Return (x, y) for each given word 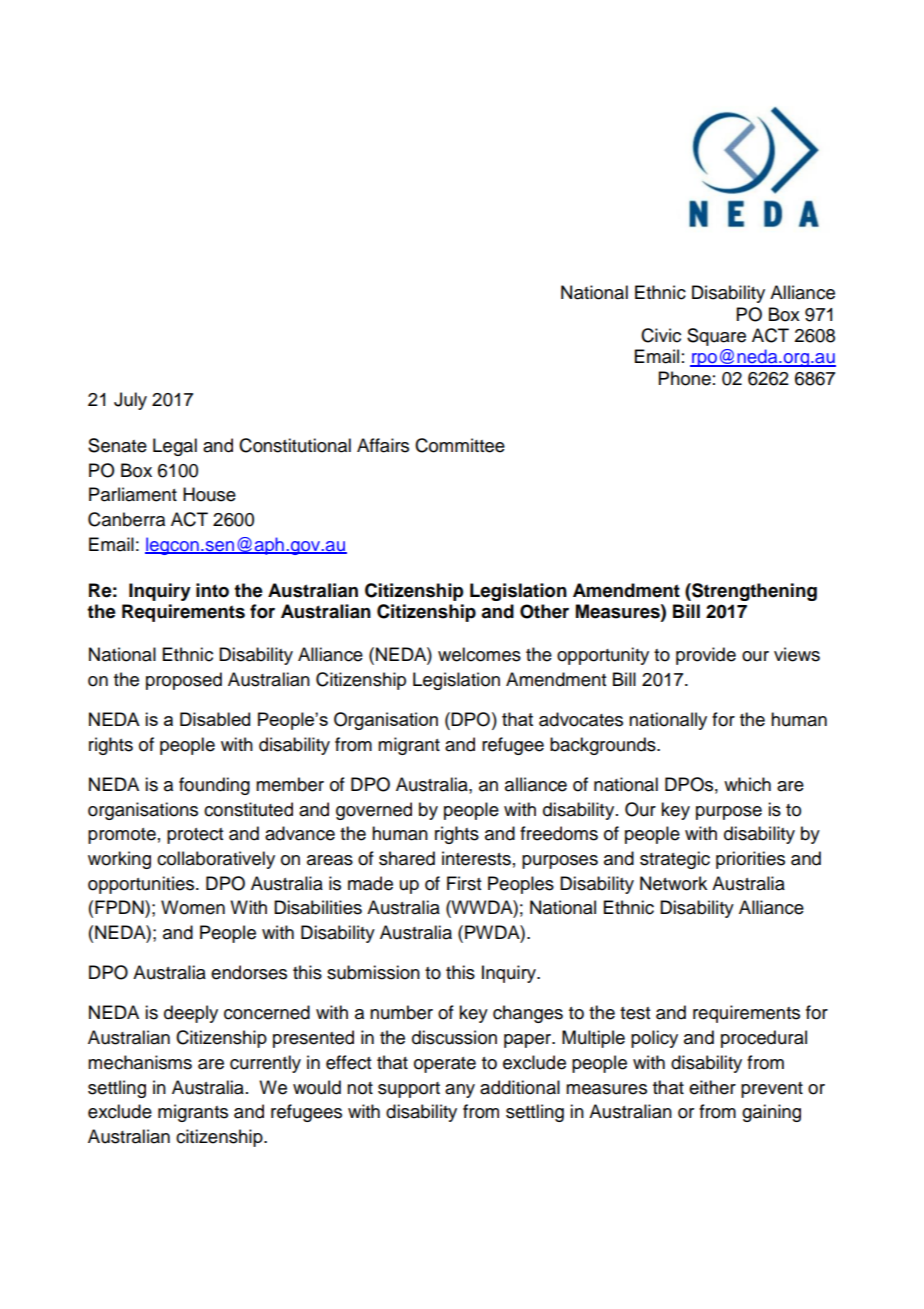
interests (476, 858)
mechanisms (140, 1062)
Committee (460, 445)
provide (706, 656)
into (212, 590)
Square (716, 337)
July (130, 401)
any (460, 1091)
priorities (750, 860)
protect (195, 836)
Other (544, 611)
